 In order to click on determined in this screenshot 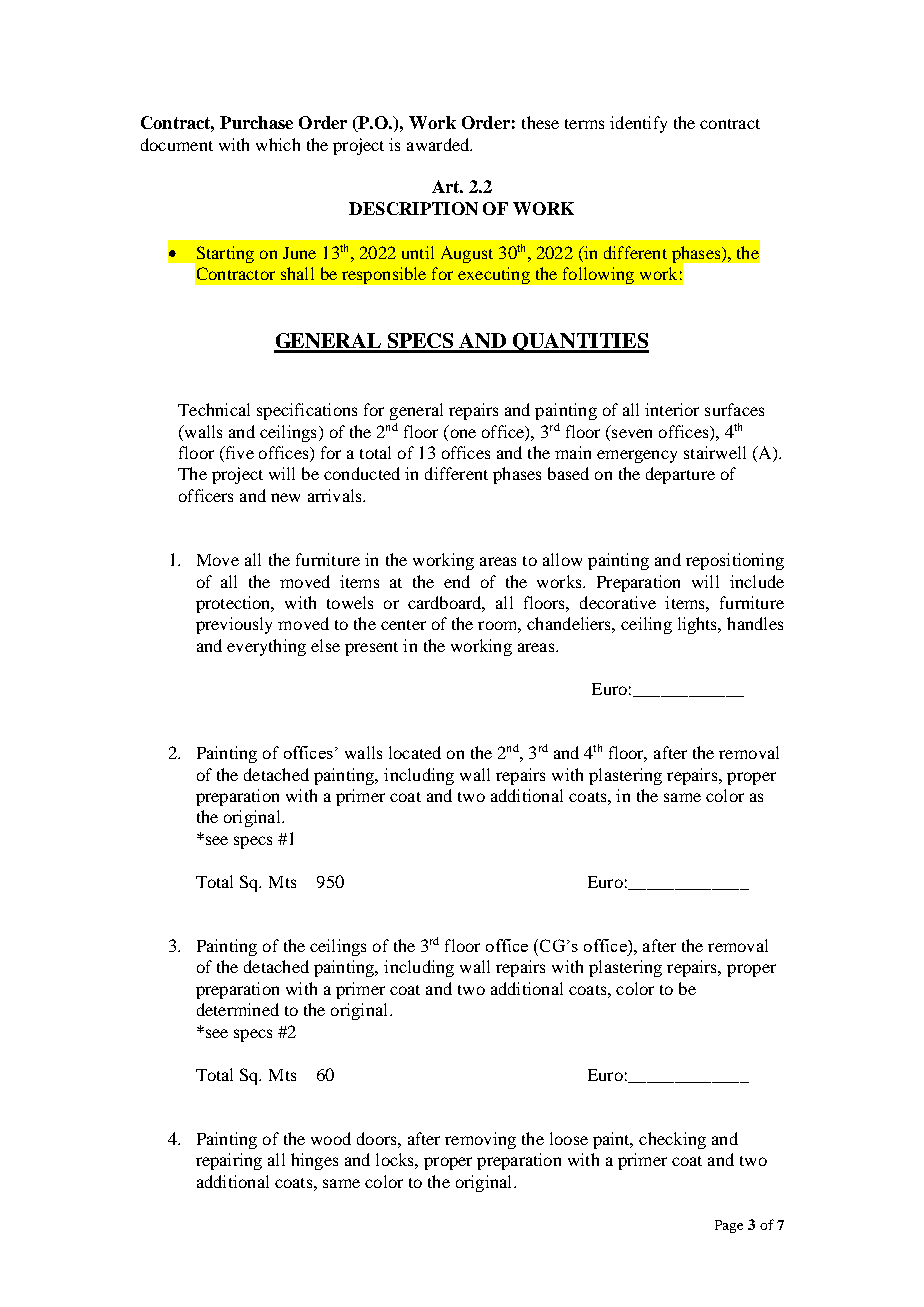, I will do `click(238, 1009)`.
